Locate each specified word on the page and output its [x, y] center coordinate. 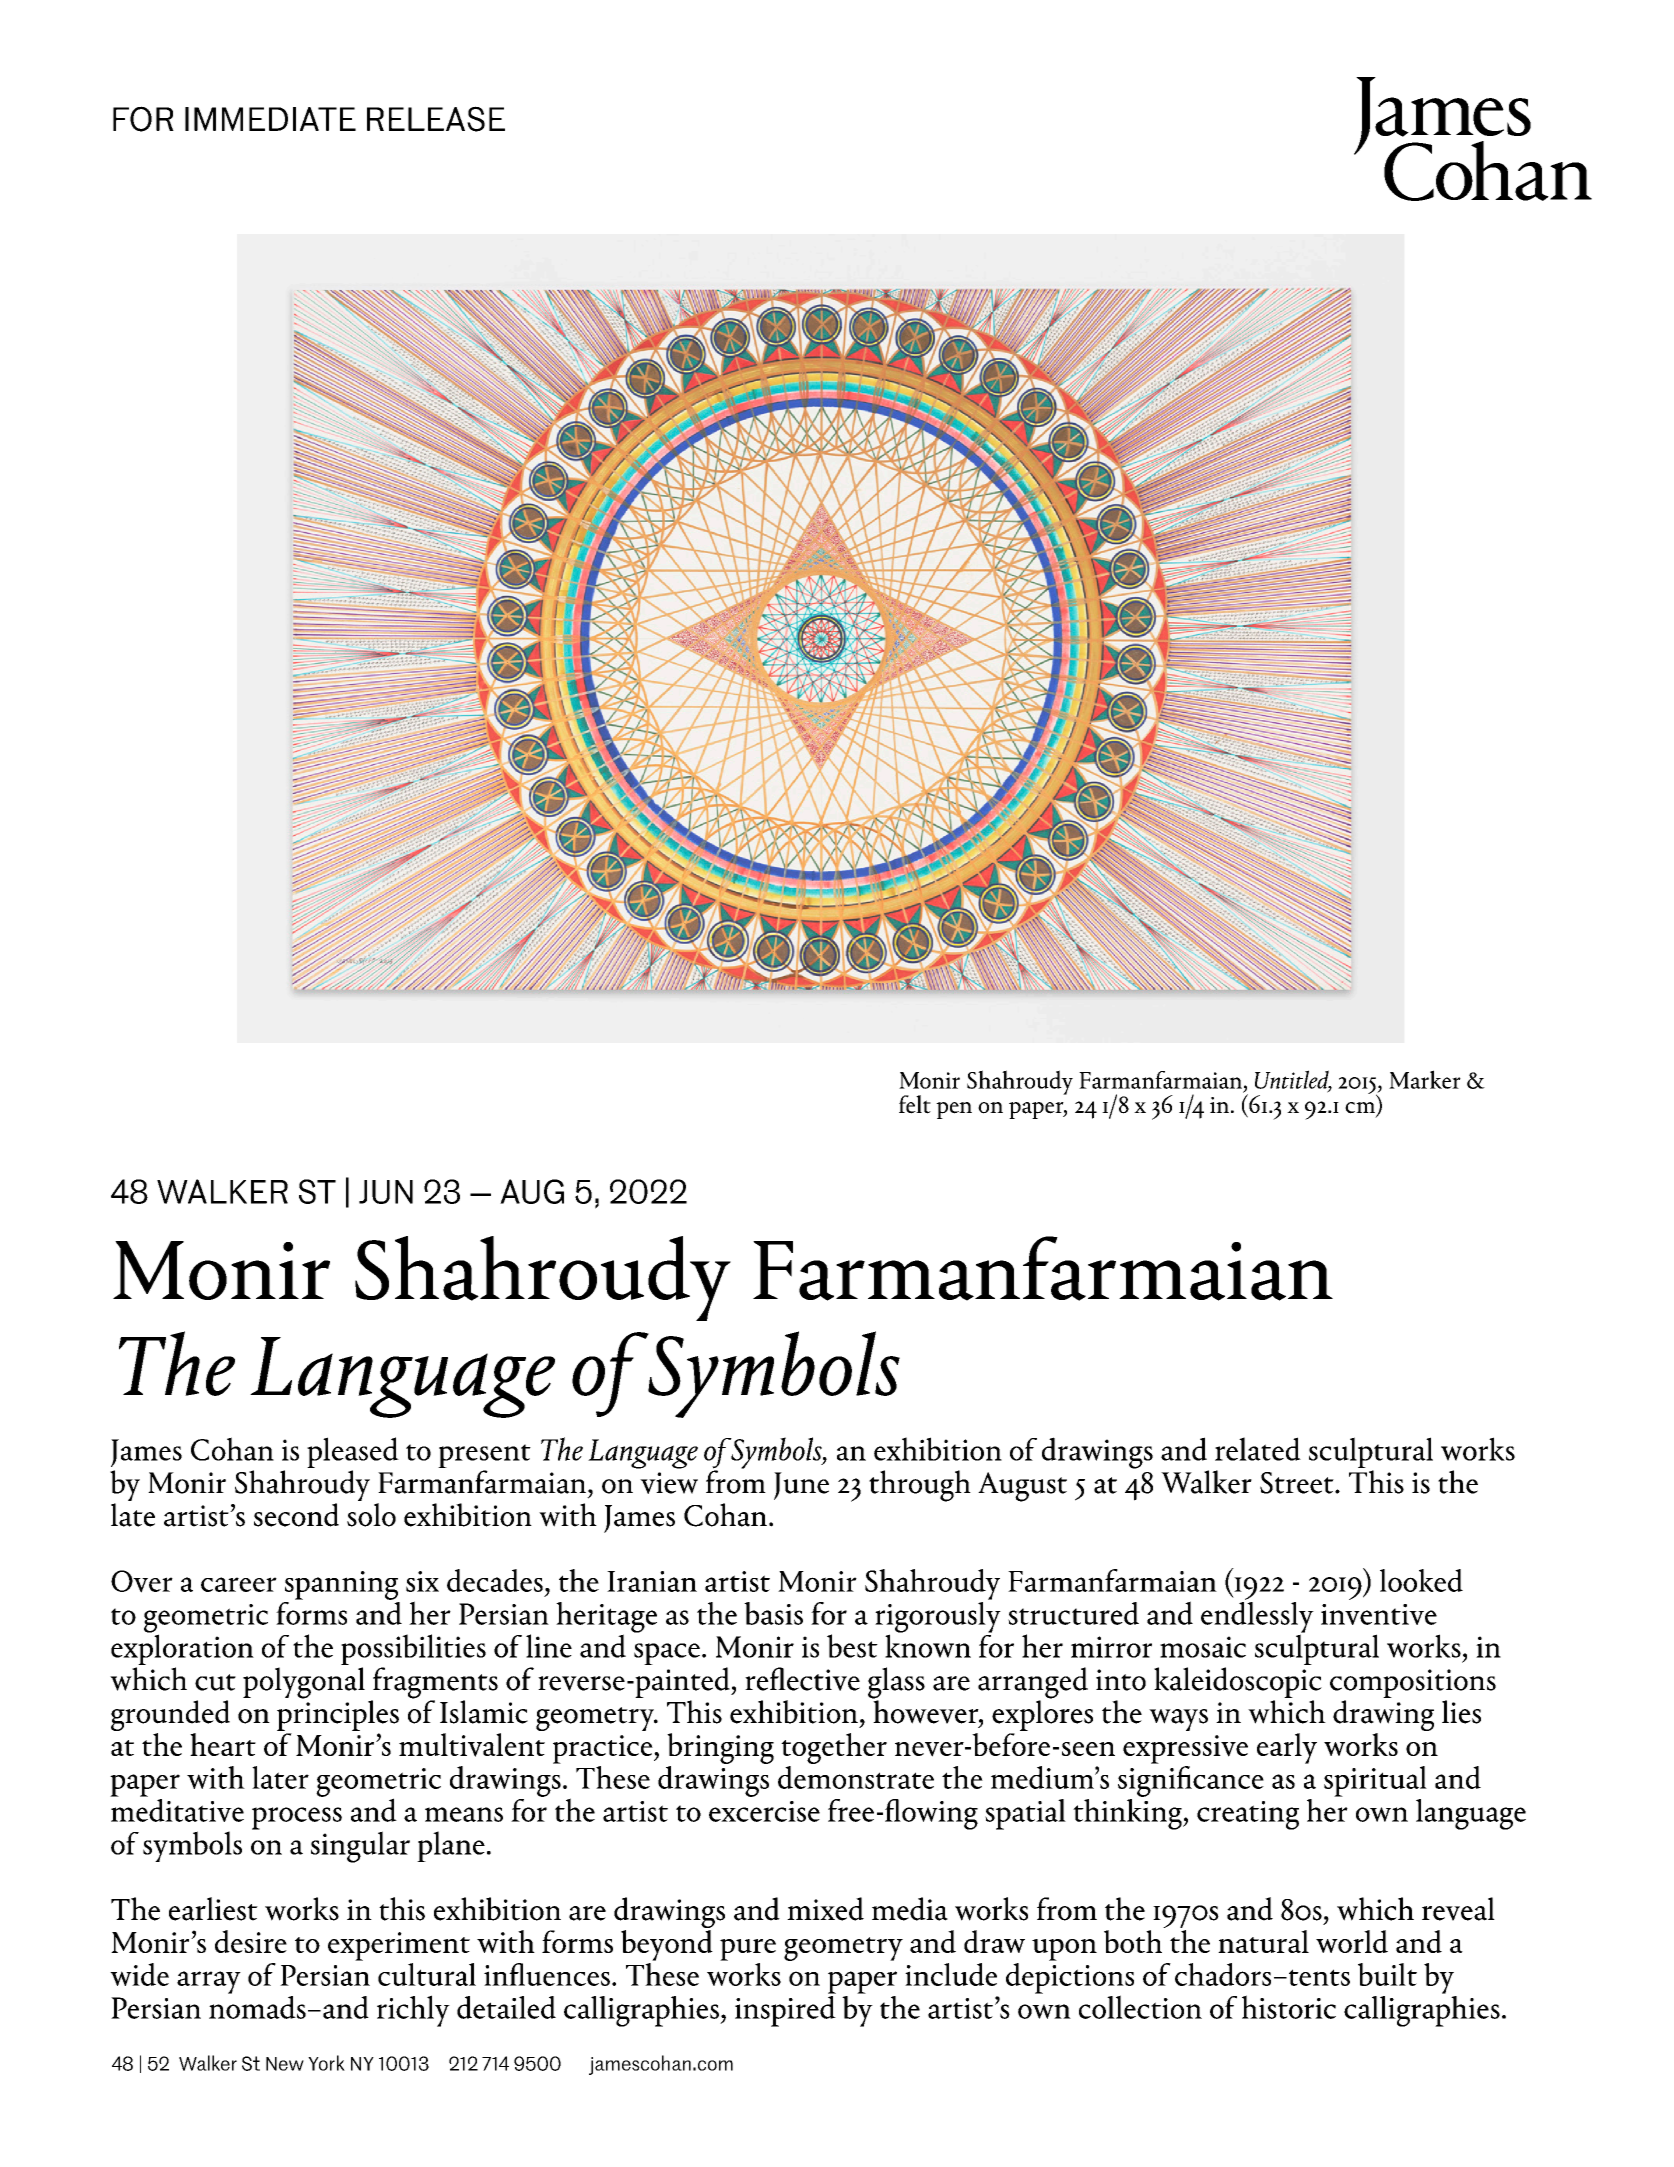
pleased [353, 1454]
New [285, 2064]
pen [954, 1110]
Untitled [1293, 1080]
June [801, 1486]
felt [915, 1104]
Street [1298, 1483]
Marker [1425, 1079]
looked [1421, 1580]
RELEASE [436, 119]
